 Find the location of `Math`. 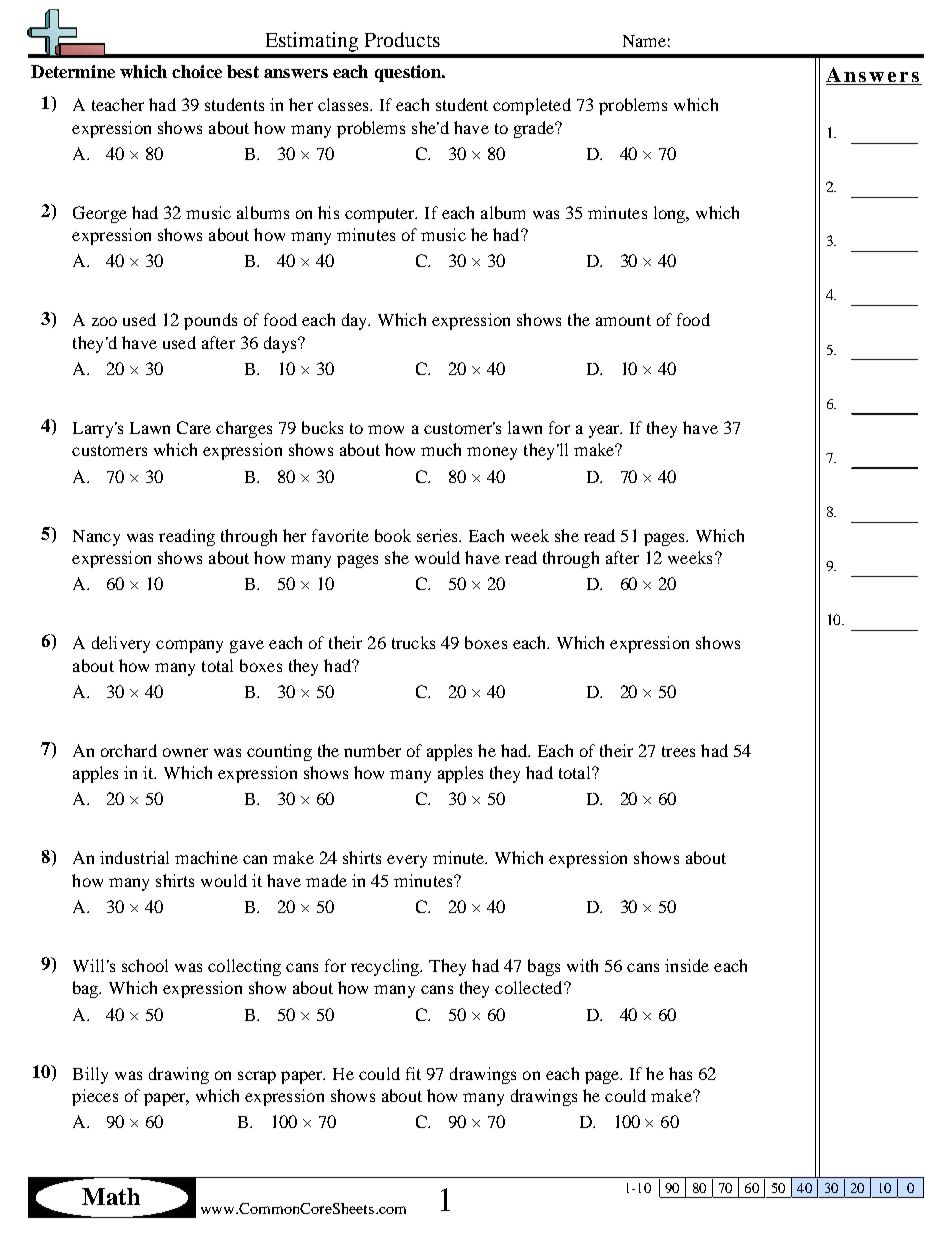

Math is located at coordinates (111, 1196).
